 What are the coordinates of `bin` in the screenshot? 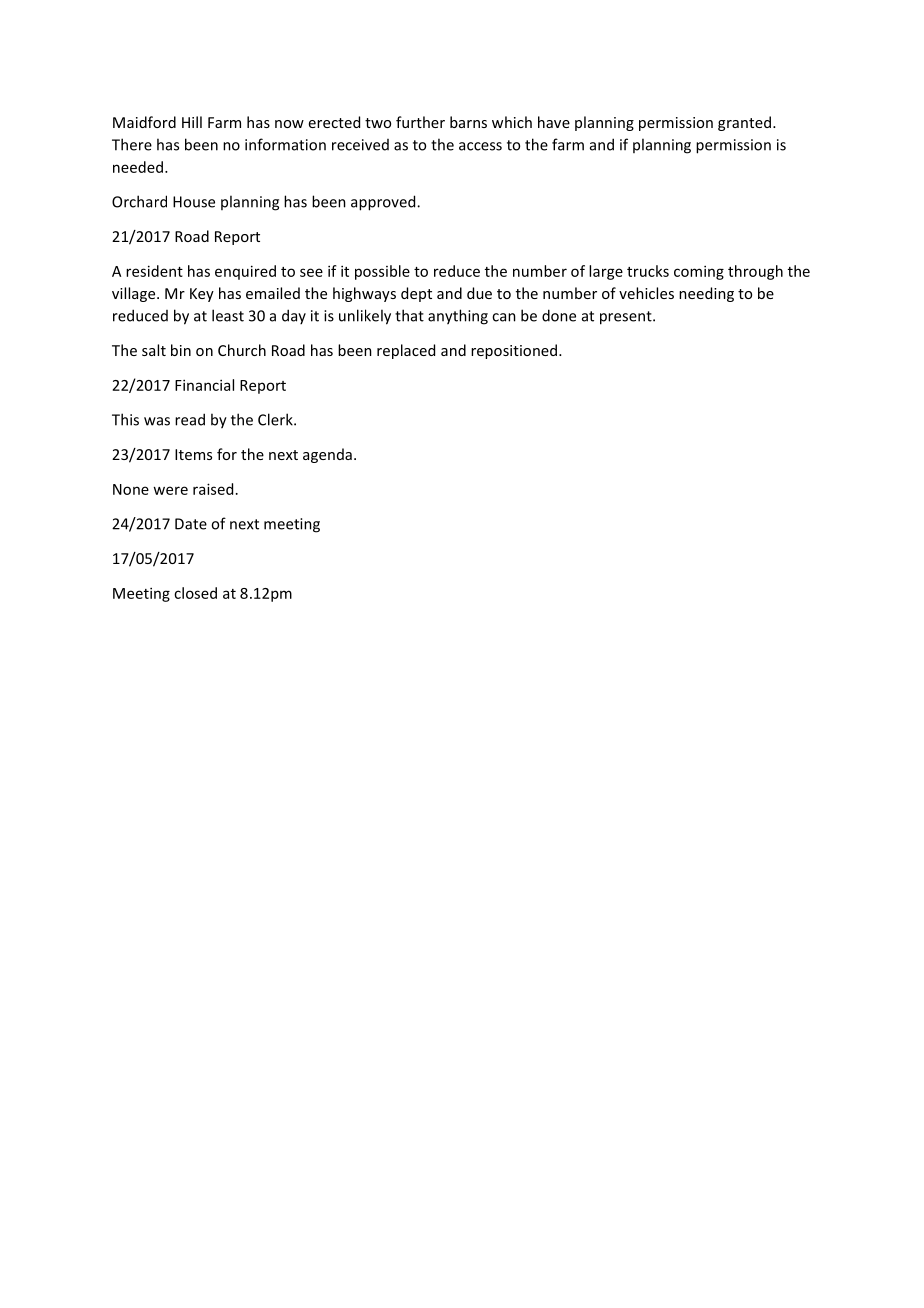 It's located at (181, 350).
